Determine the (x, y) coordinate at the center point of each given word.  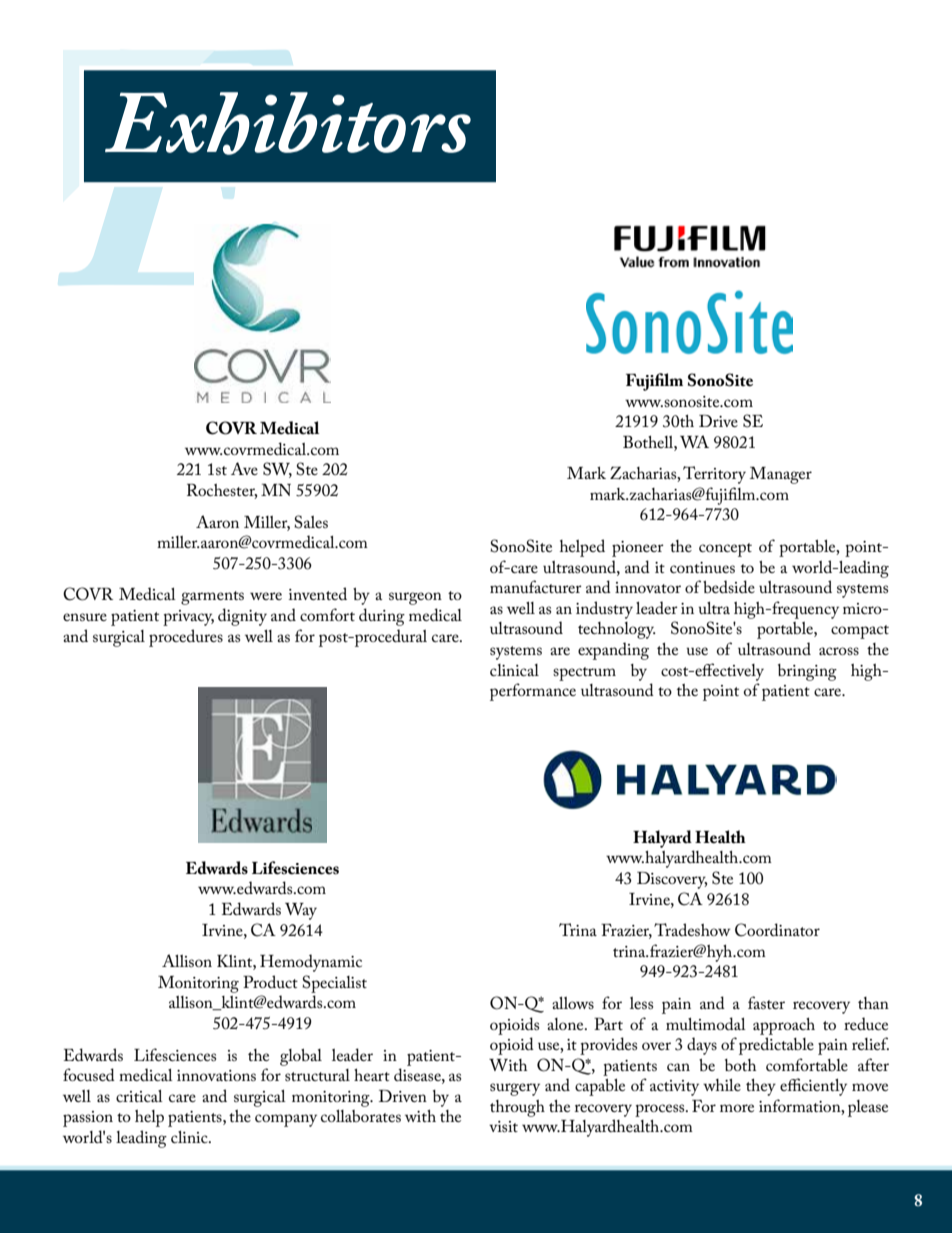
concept (725, 550)
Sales (311, 522)
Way (301, 911)
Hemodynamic (311, 963)
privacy (188, 618)
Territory (714, 475)
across (839, 651)
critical (139, 1096)
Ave (244, 468)
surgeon (415, 598)
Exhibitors (288, 123)
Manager (781, 475)
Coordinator (777, 930)
